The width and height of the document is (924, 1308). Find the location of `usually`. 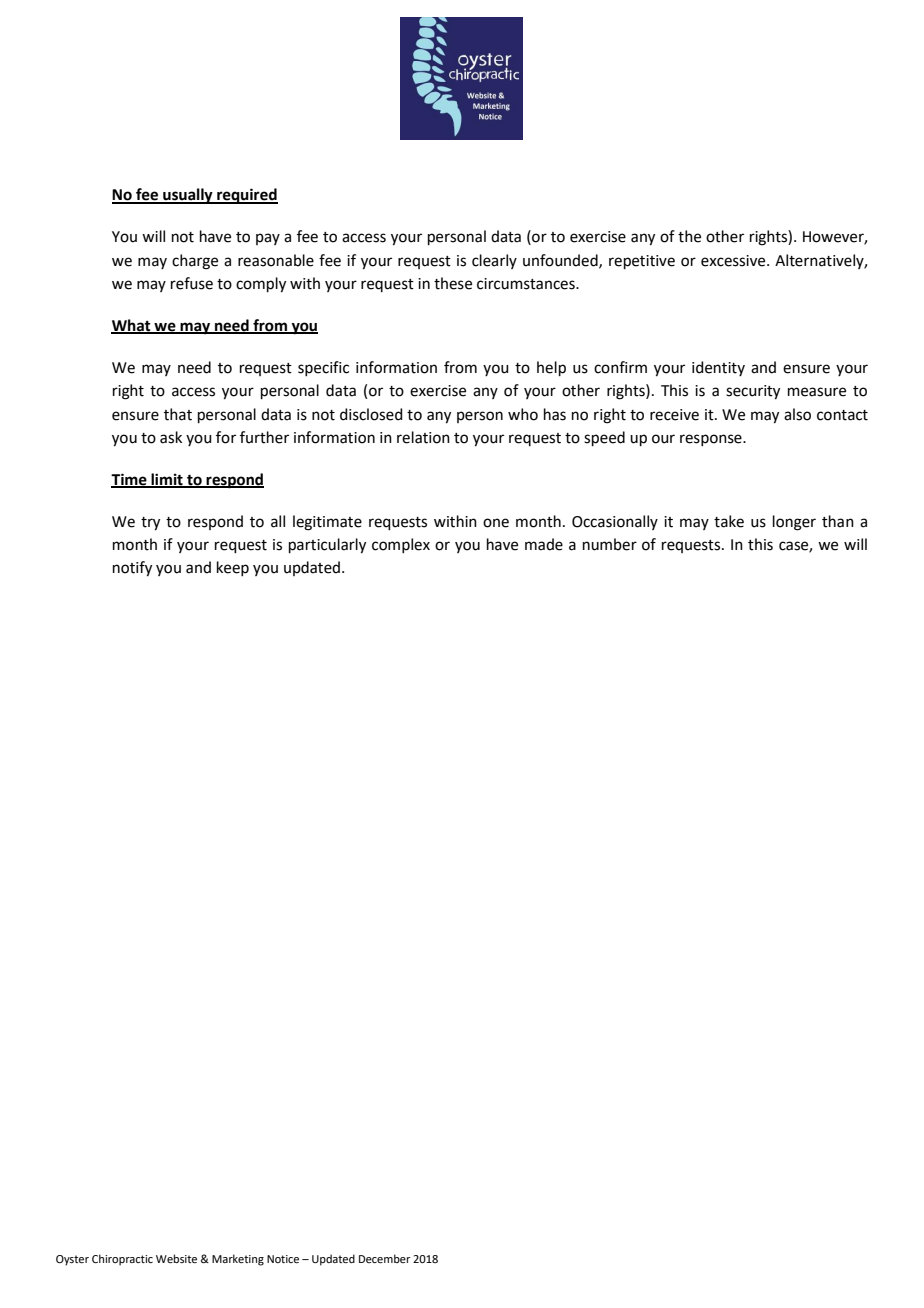

usually is located at coordinates (188, 196).
